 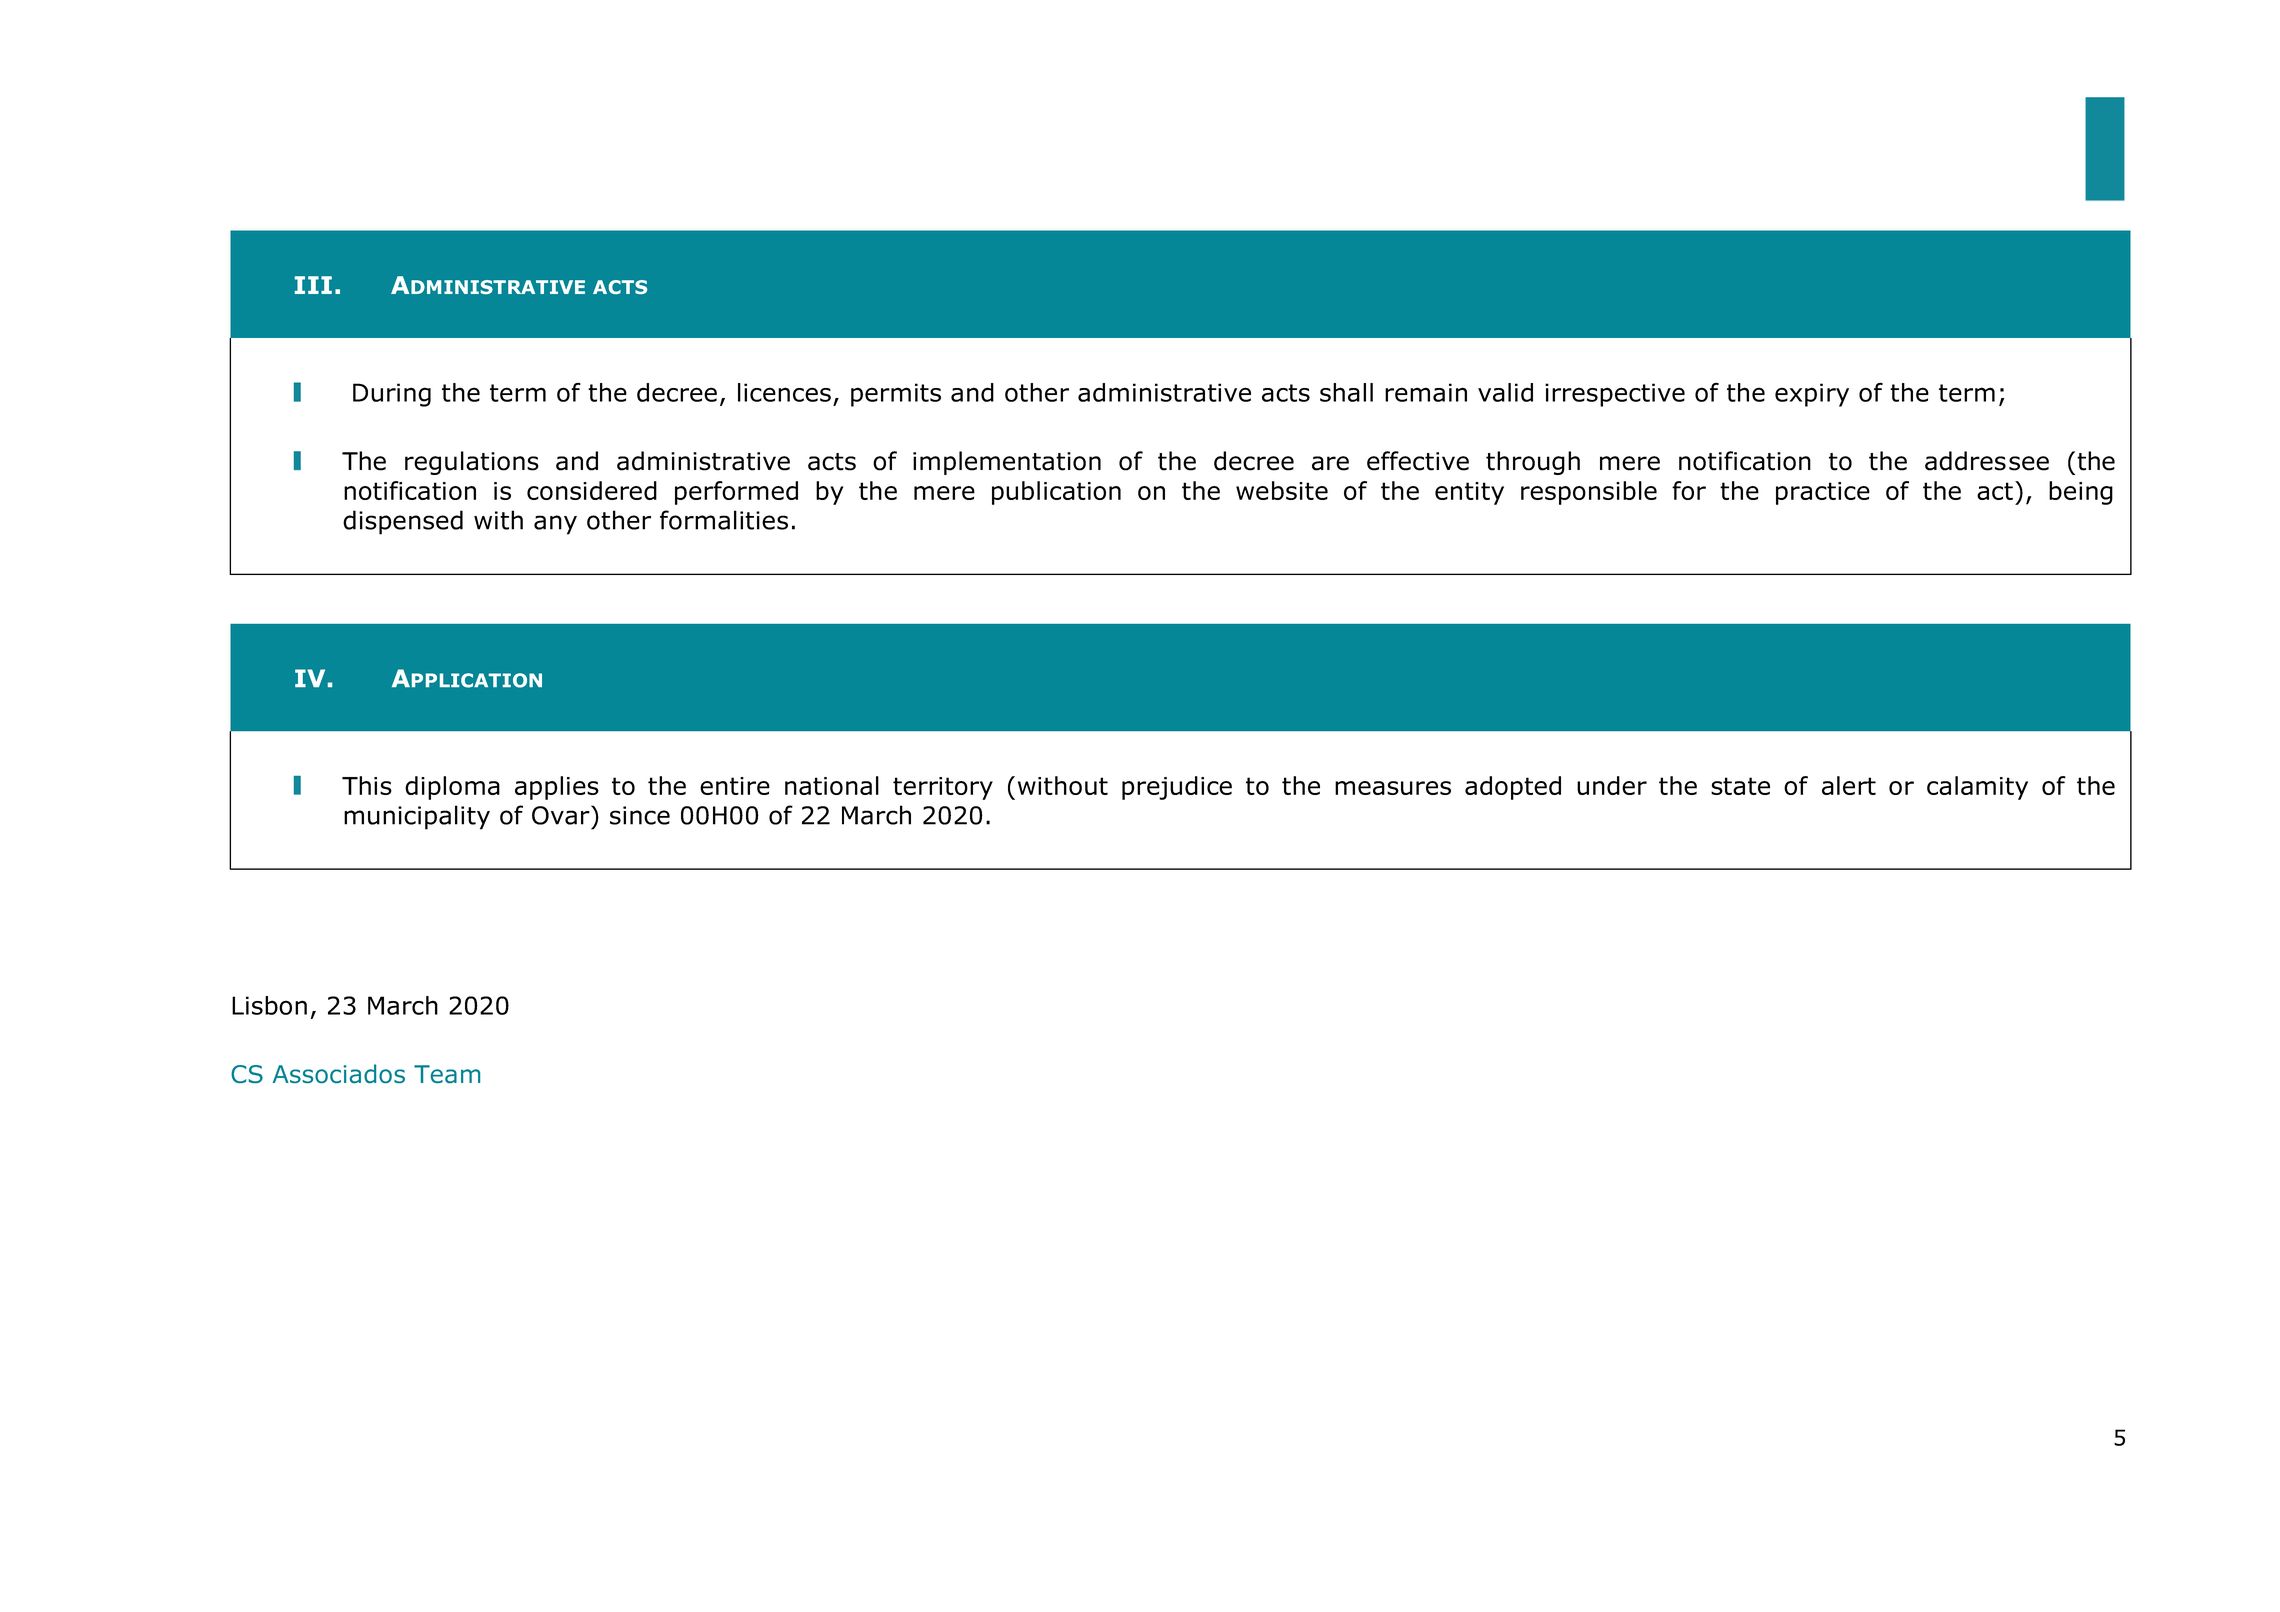 I want to click on diploma, so click(x=452, y=788).
